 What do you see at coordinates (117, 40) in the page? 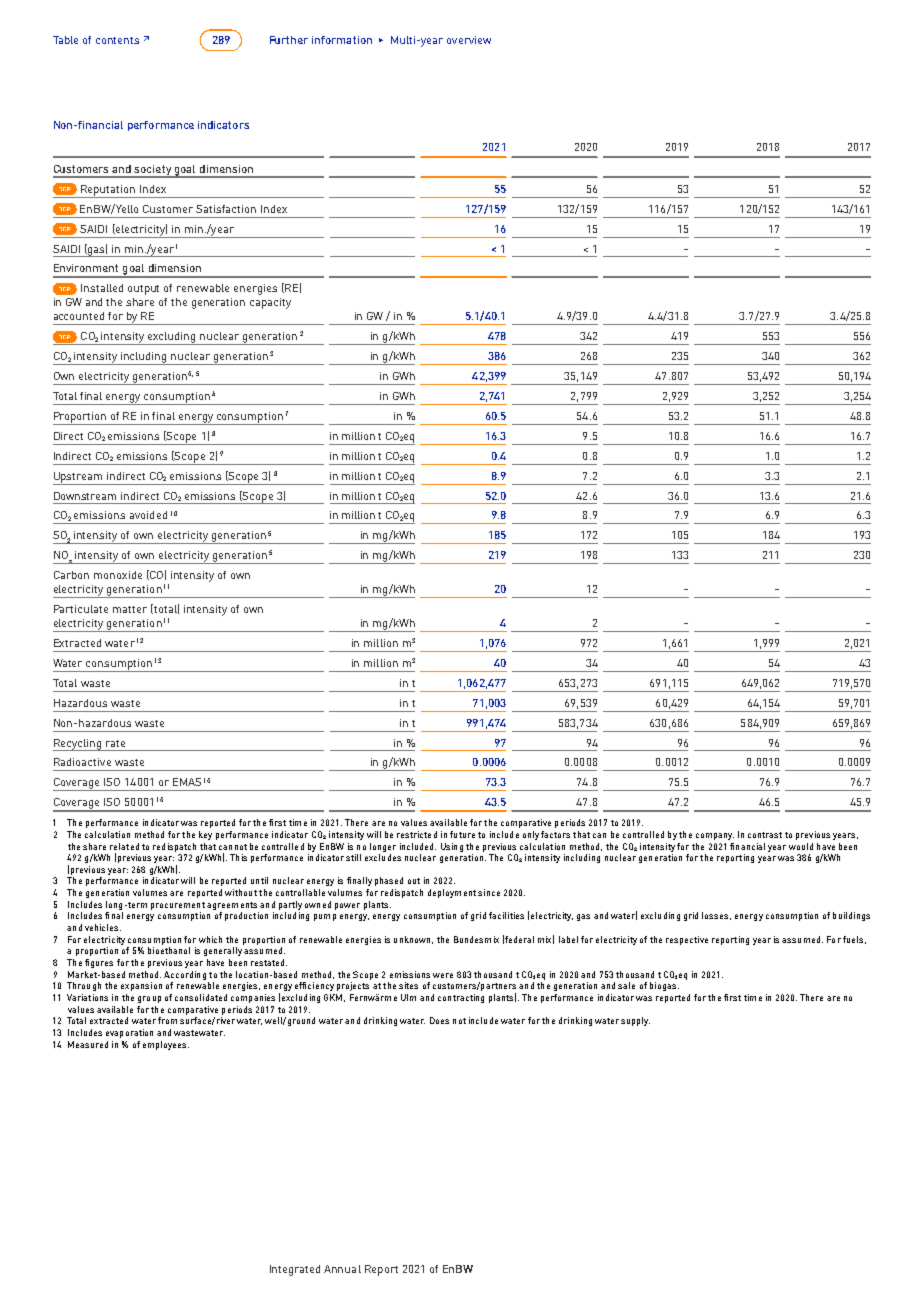
I see `contents` at bounding box center [117, 40].
